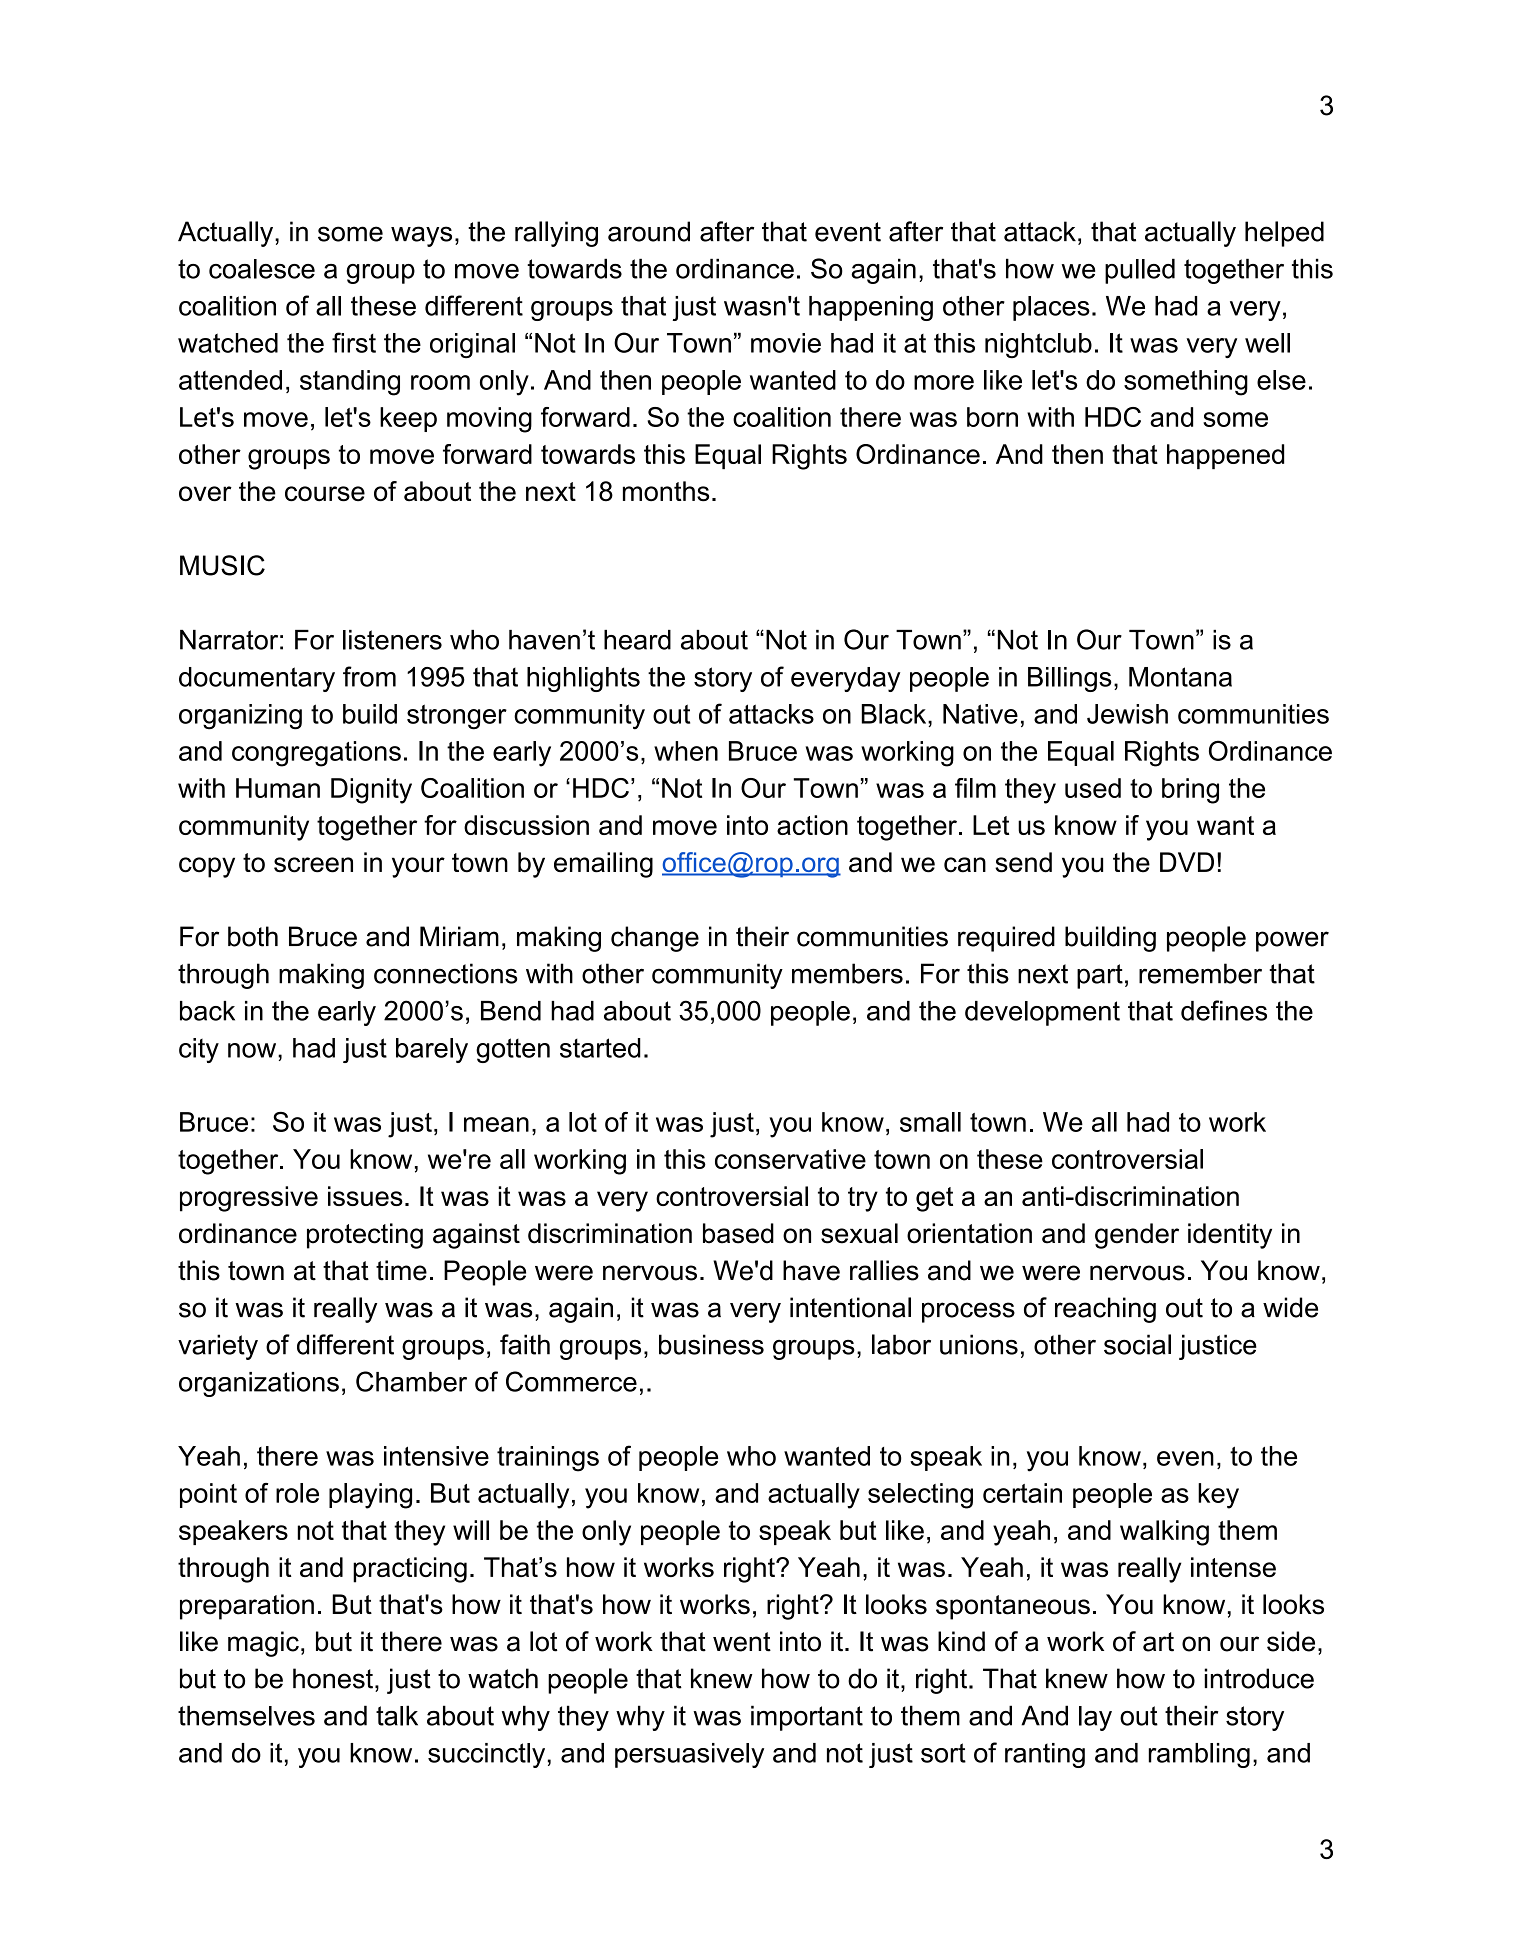  Describe the element at coordinates (1180, 677) in the screenshot. I see `Montana` at that location.
